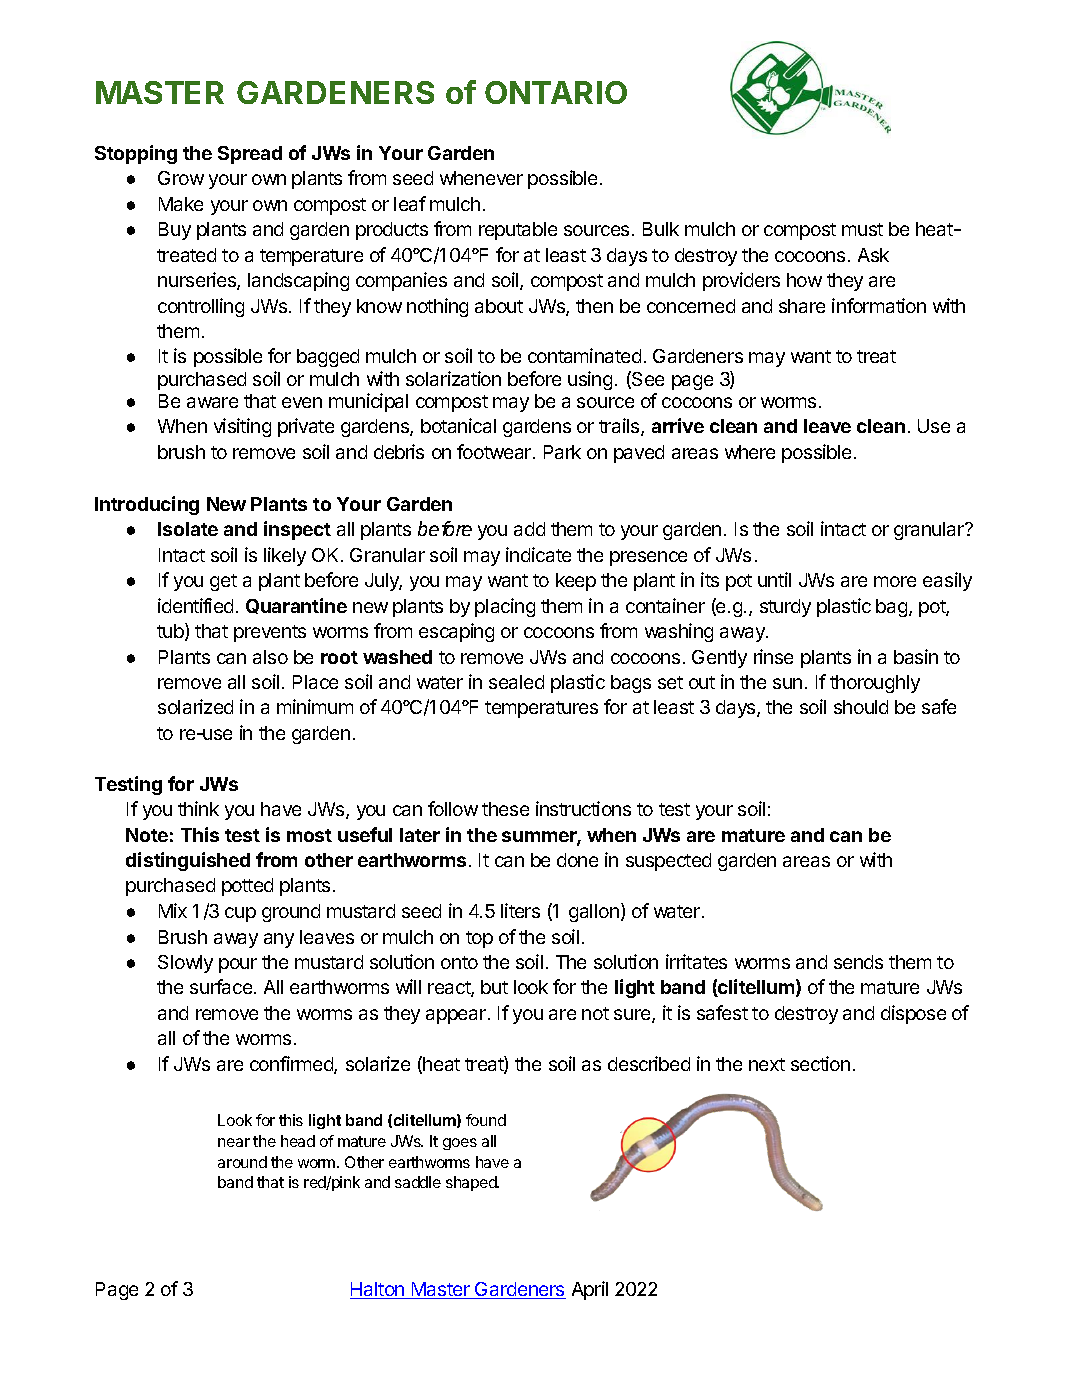 The image size is (1070, 1385). I want to click on Ask, so click(873, 255).
